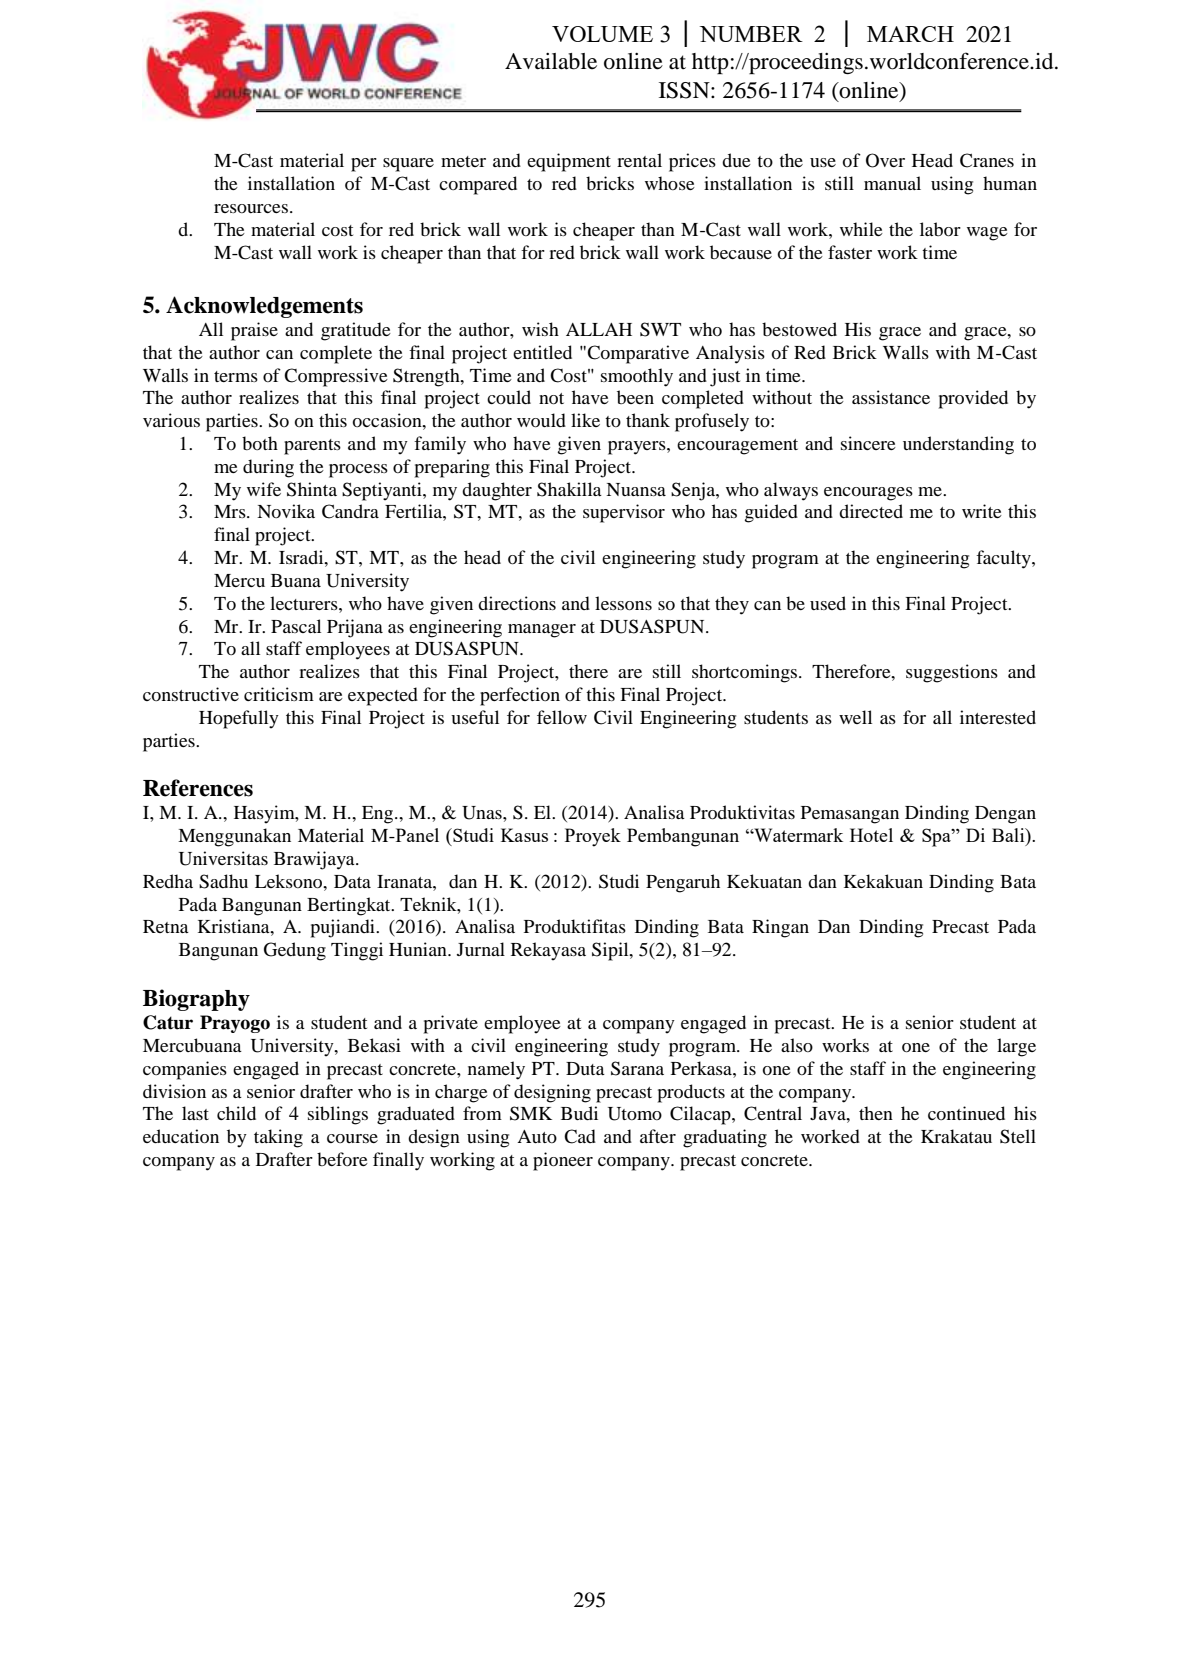 The image size is (1180, 1669). What do you see at coordinates (198, 788) in the image?
I see `References` at bounding box center [198, 788].
